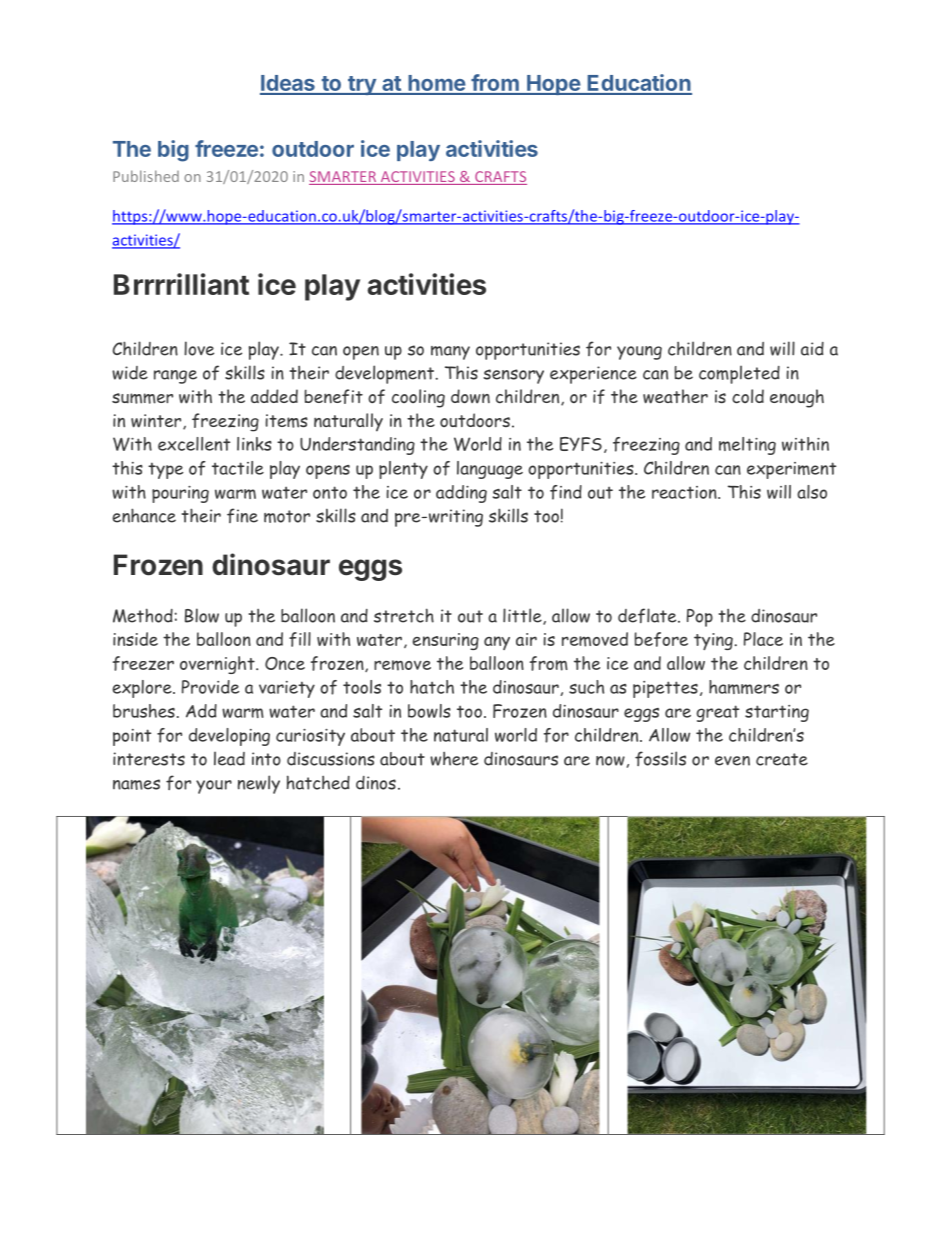 The height and width of the screenshot is (1233, 952). What do you see at coordinates (229, 758) in the screenshot?
I see `lead` at bounding box center [229, 758].
